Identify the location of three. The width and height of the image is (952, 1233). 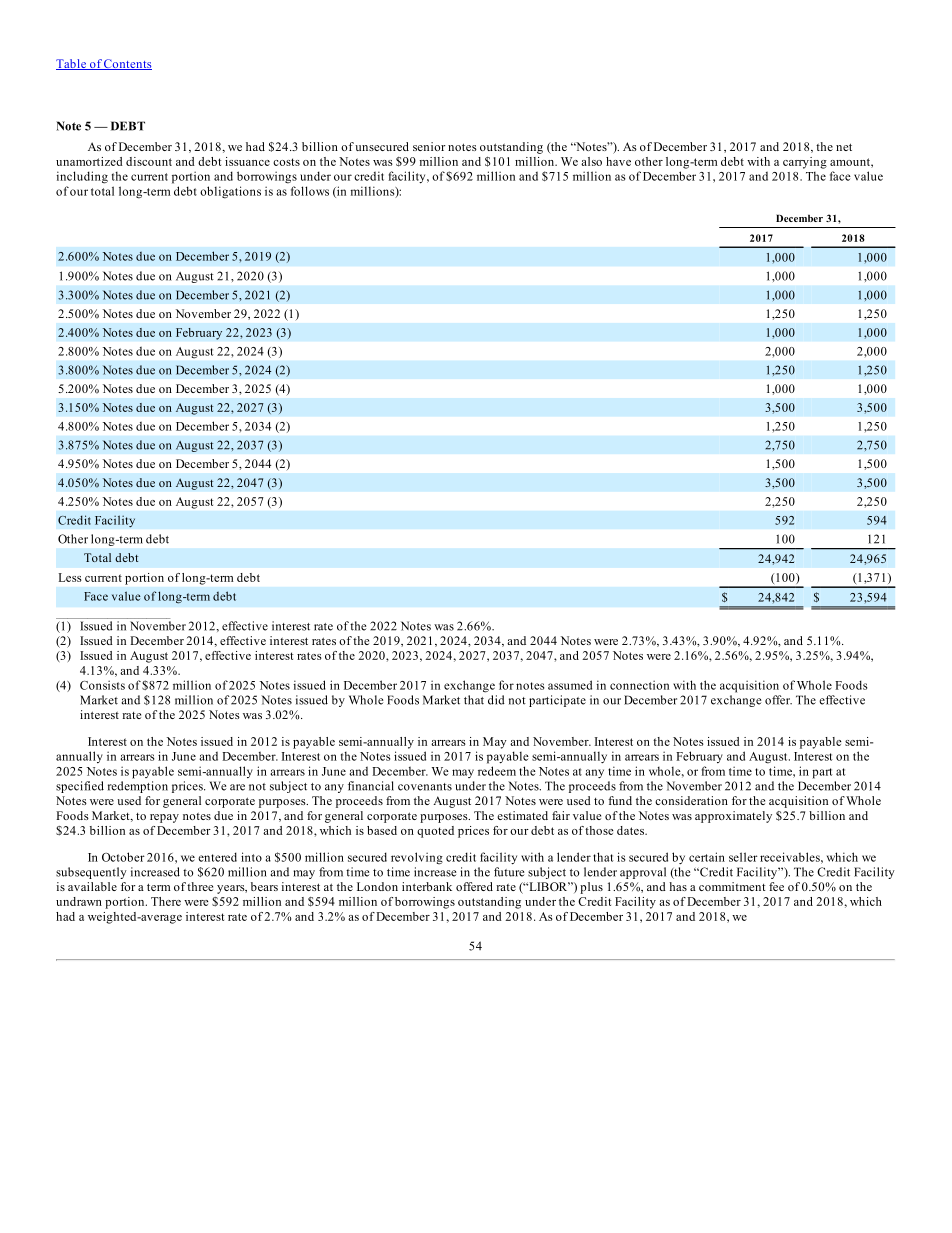
(200, 886).
